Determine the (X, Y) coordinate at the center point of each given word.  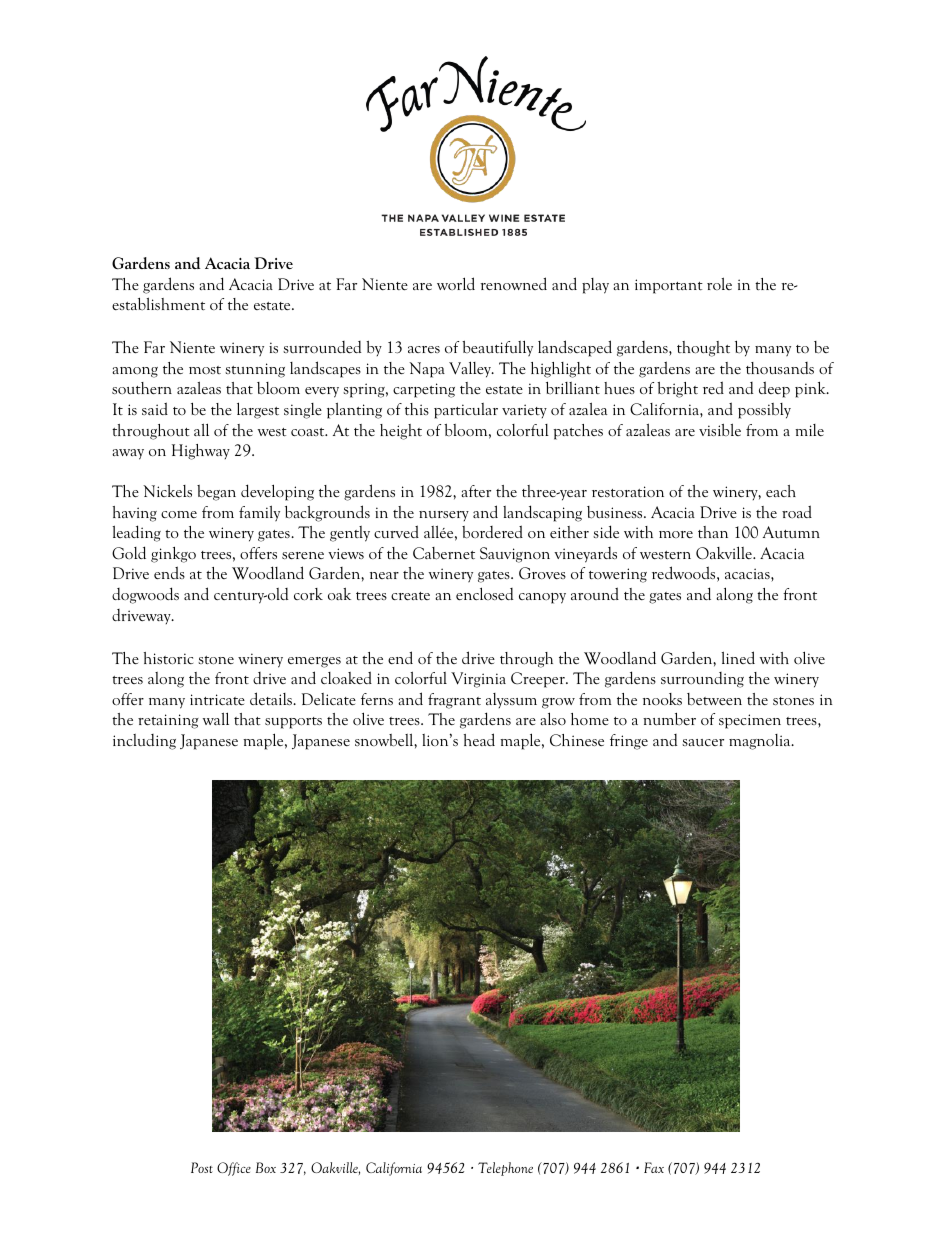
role (719, 283)
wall (216, 718)
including (144, 742)
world (456, 283)
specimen (750, 721)
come (179, 515)
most (205, 370)
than (713, 532)
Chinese (577, 740)
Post (202, 1167)
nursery (444, 516)
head (479, 739)
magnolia (761, 742)
